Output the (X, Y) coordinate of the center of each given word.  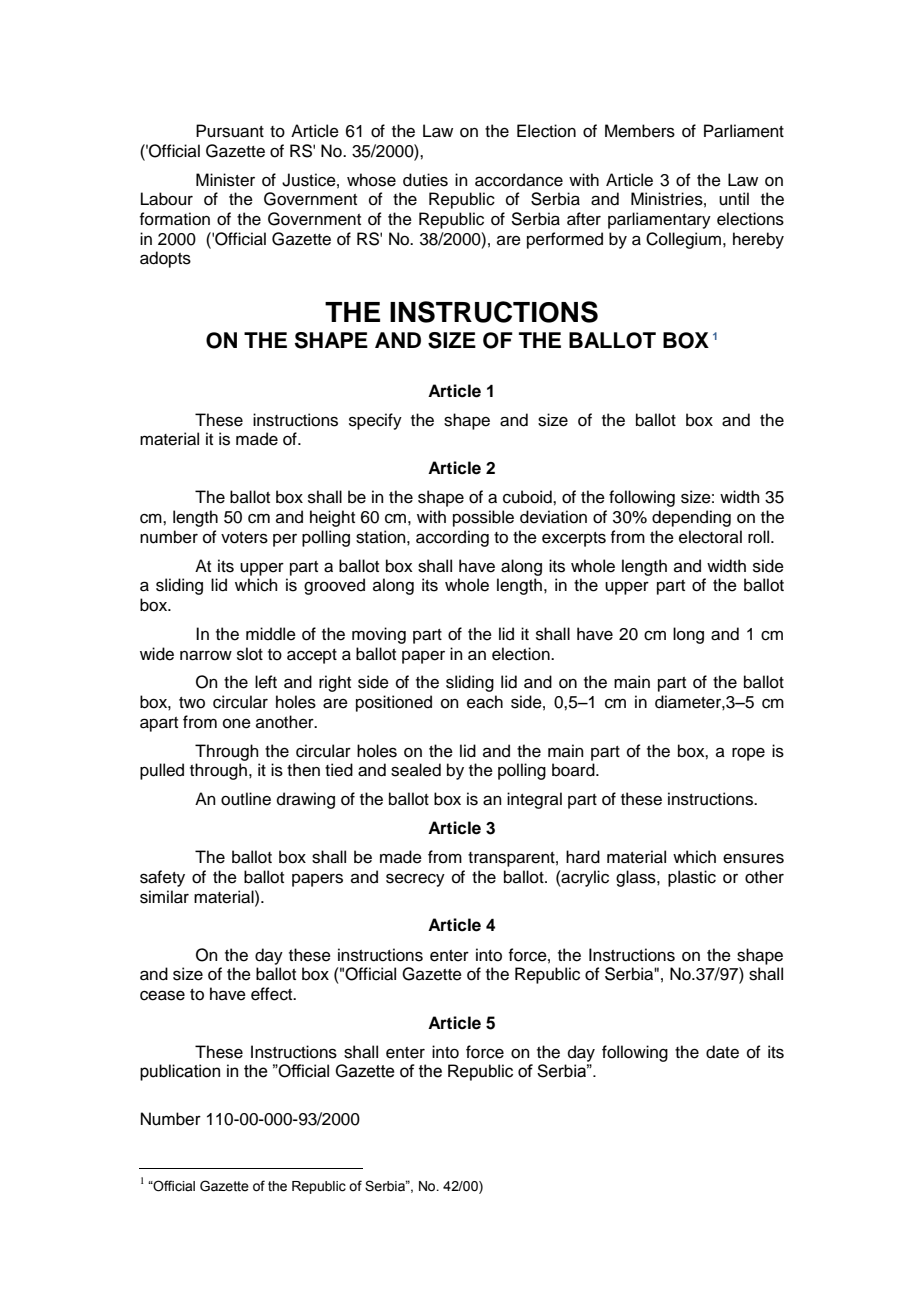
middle (271, 634)
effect (273, 994)
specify (375, 421)
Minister (225, 180)
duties (425, 180)
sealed (416, 770)
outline (246, 799)
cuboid (528, 497)
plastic (692, 878)
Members (640, 131)
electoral (710, 537)
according (452, 538)
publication (180, 1072)
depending (691, 518)
